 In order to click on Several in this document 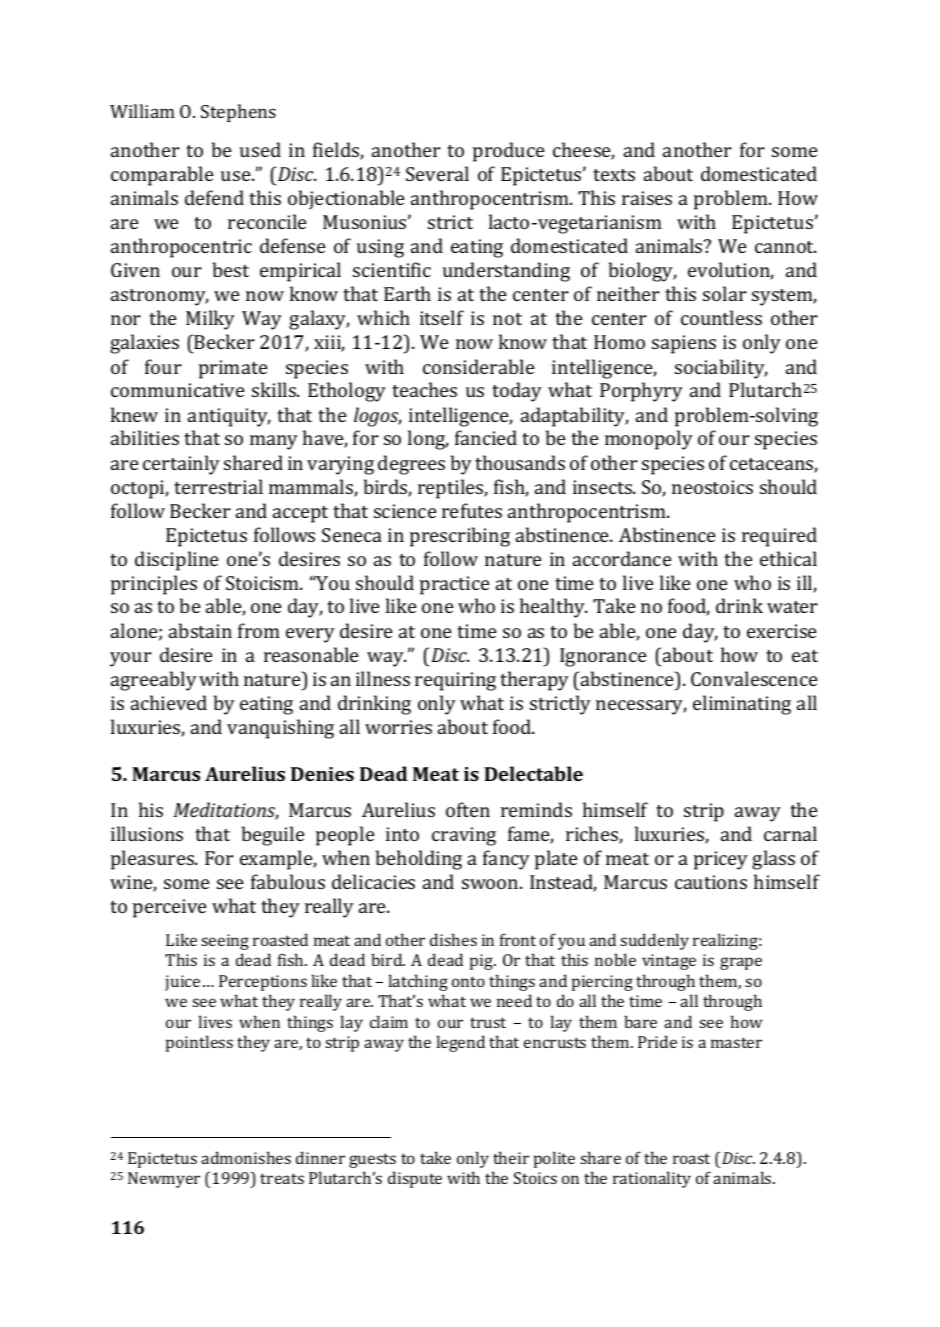, I will do `click(437, 173)`.
